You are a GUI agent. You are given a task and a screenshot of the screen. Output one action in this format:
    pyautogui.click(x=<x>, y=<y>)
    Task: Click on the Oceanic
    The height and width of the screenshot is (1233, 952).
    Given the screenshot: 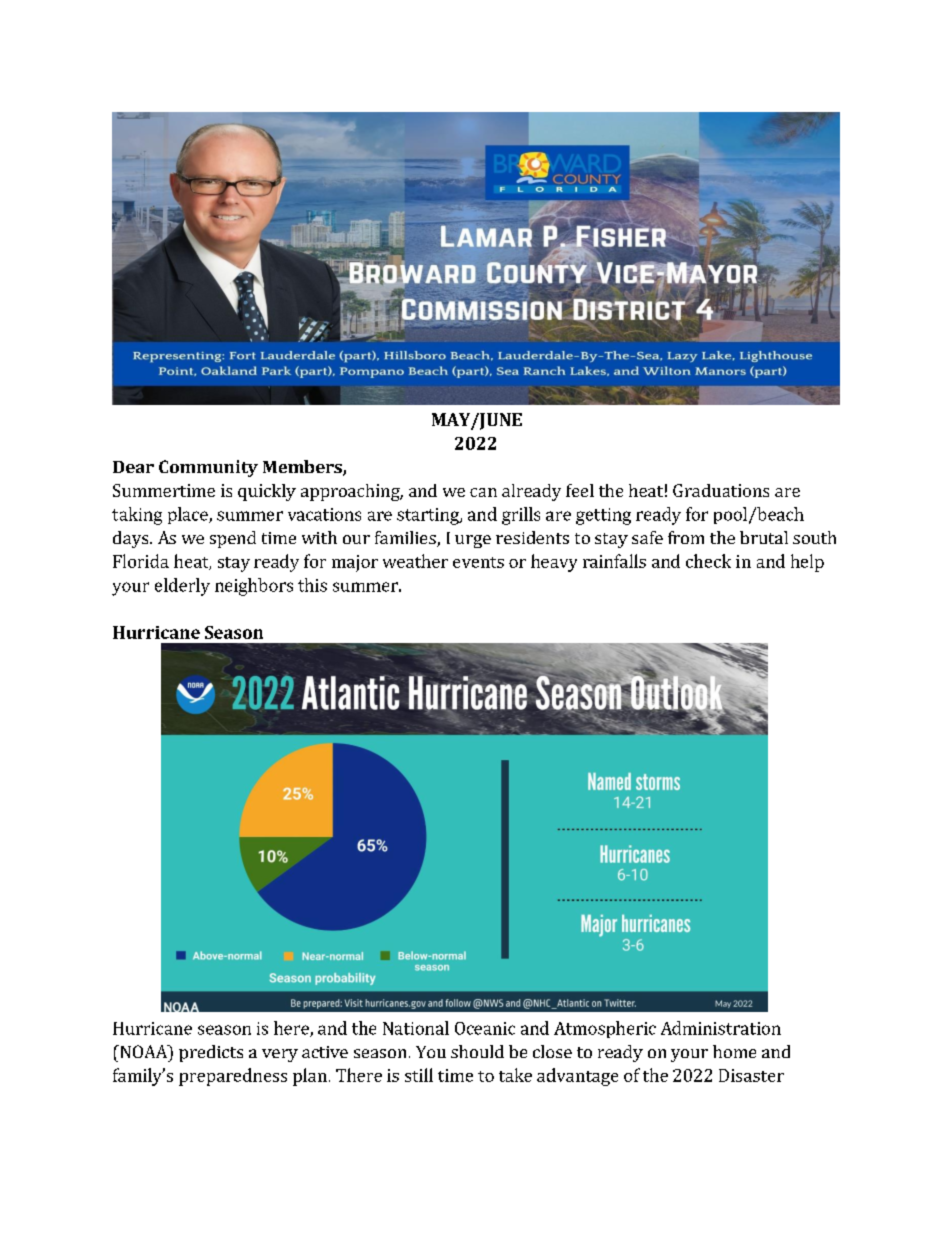 What is the action you would take?
    pyautogui.click(x=485, y=1028)
